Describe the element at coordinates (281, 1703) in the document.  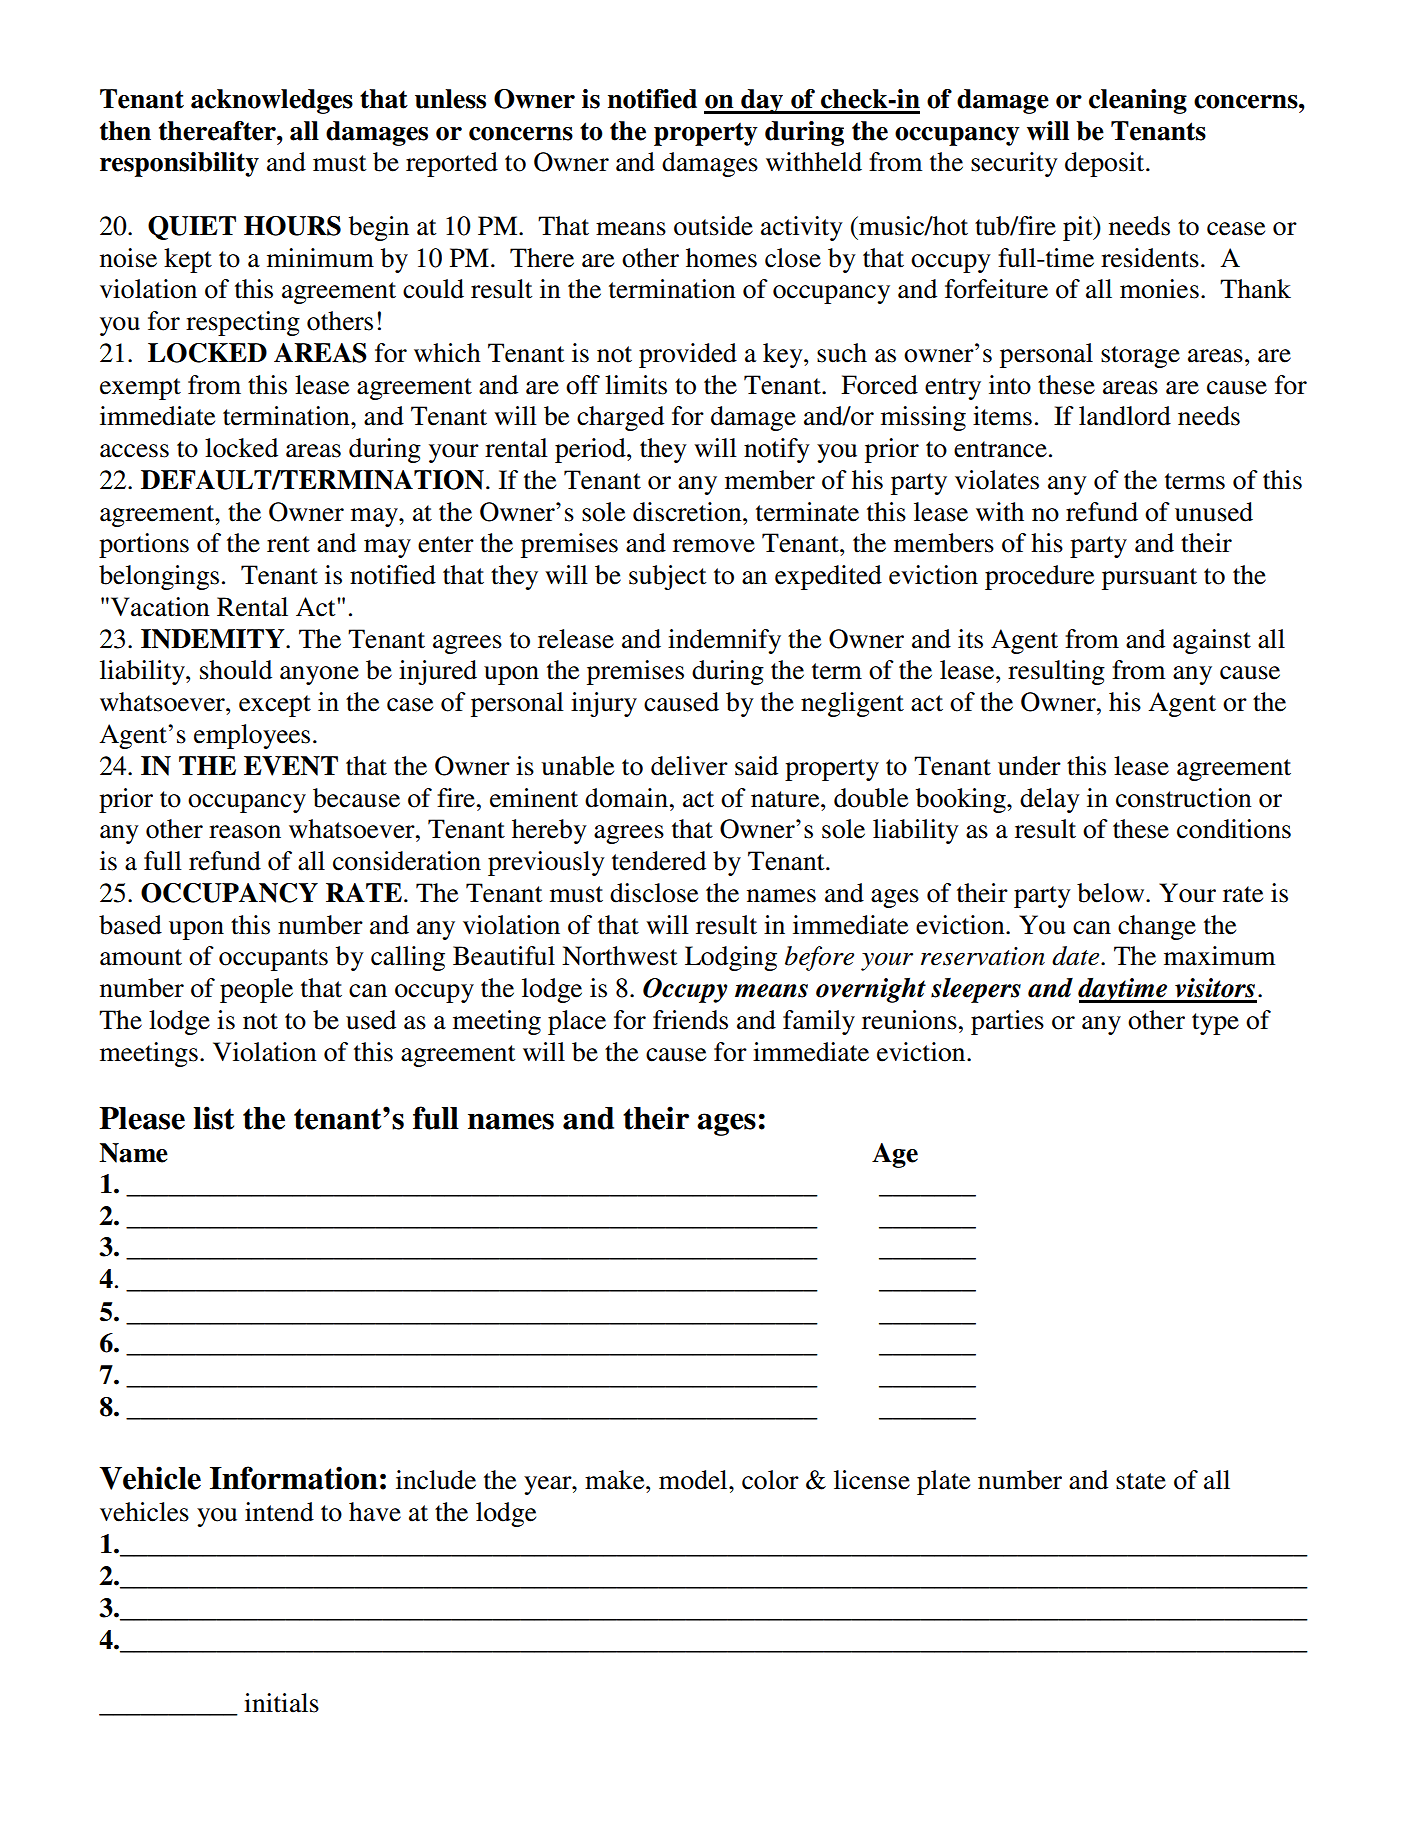
I see `initials` at that location.
